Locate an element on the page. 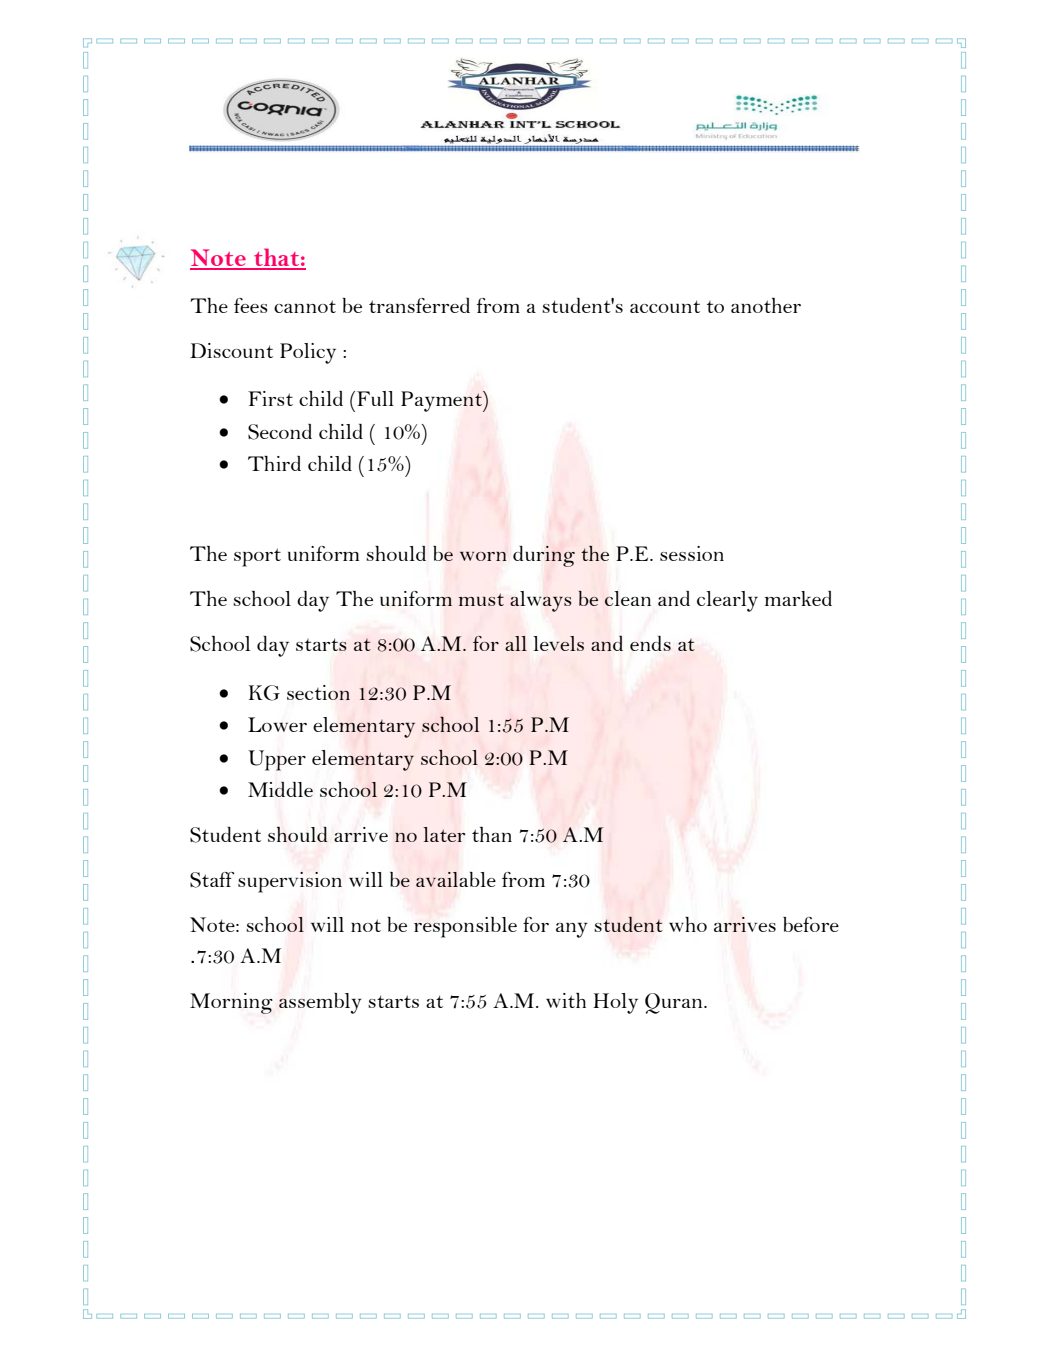  session is located at coordinates (692, 553).
